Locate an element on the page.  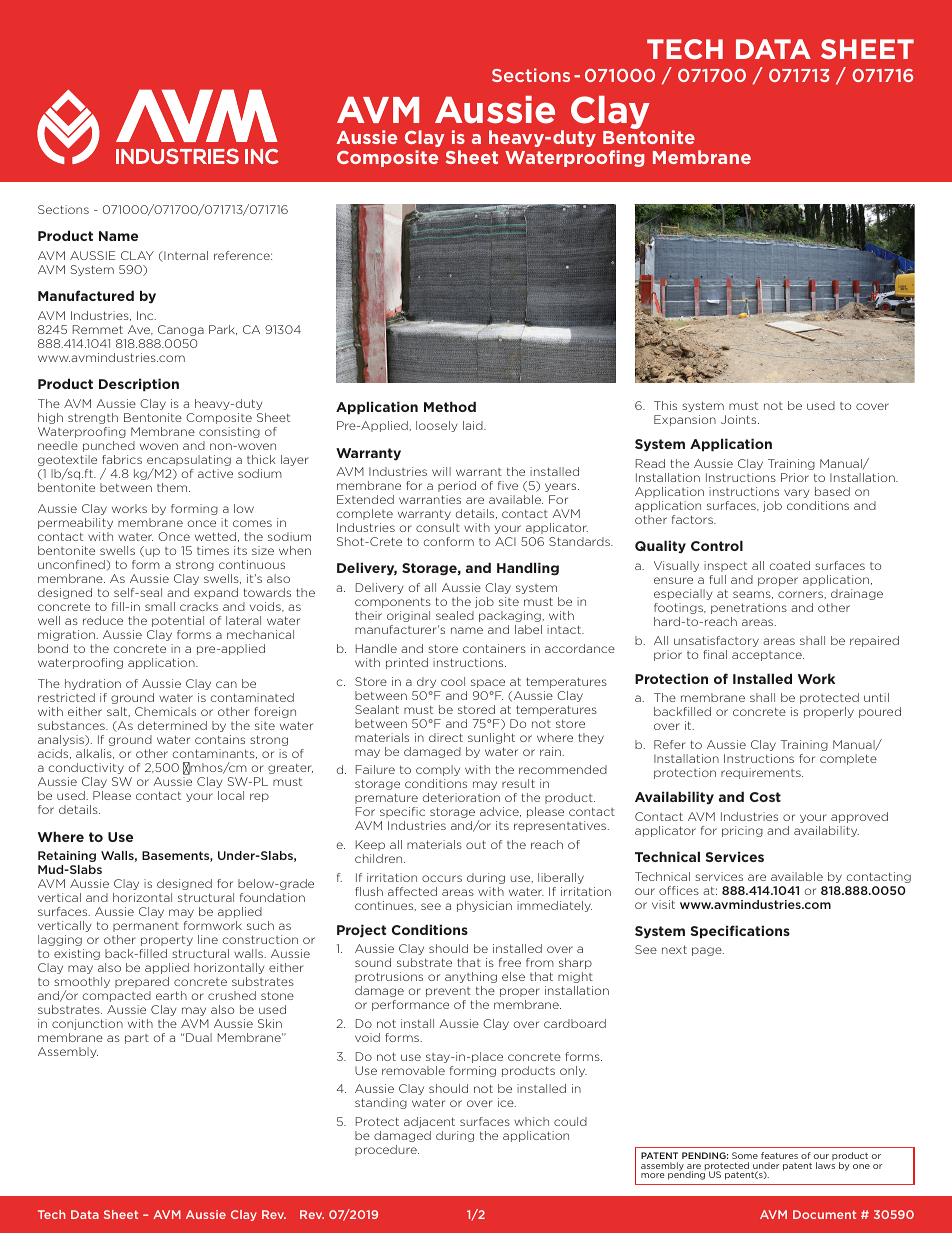
Joints is located at coordinates (740, 419).
